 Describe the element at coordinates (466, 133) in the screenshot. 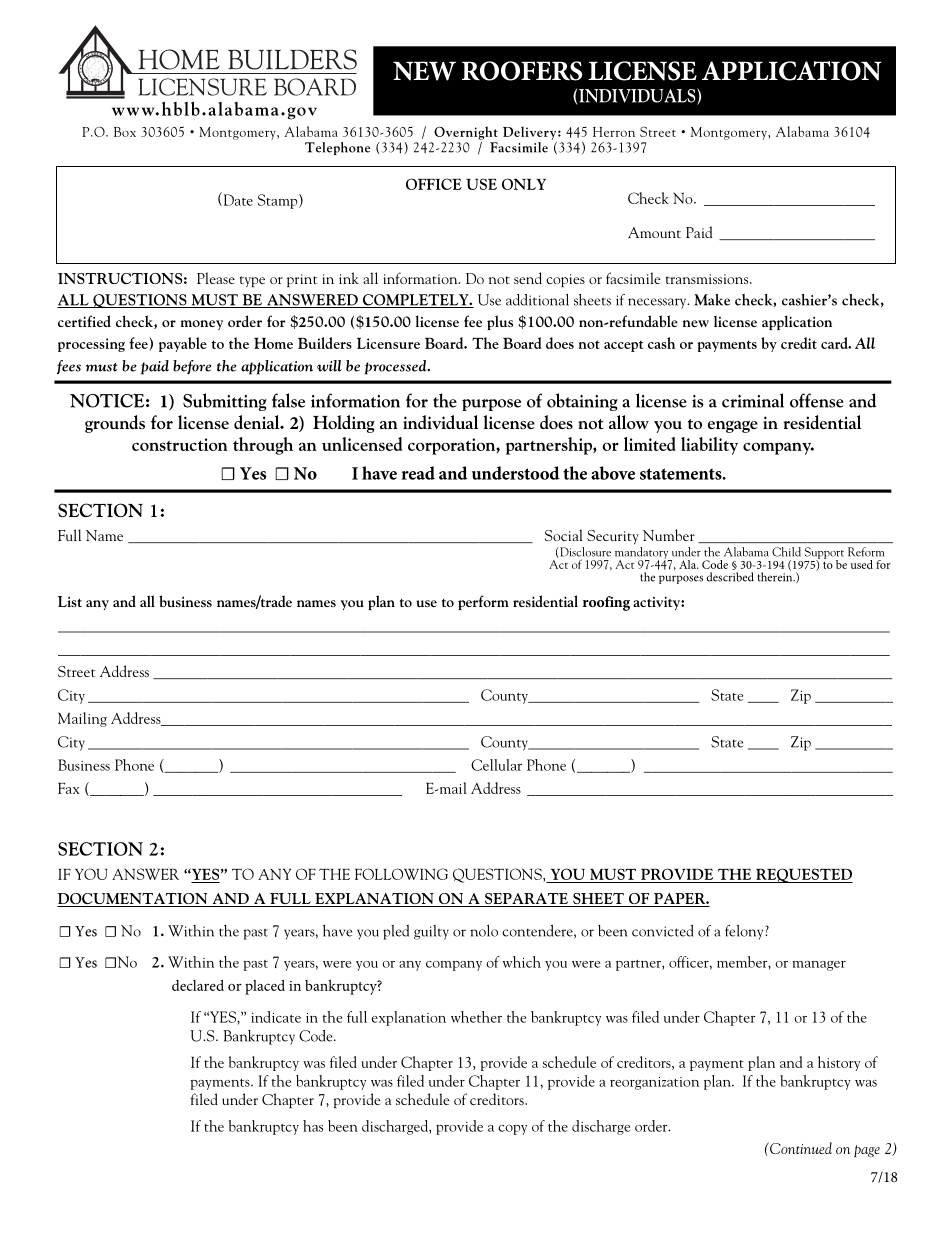

I see `Overnight` at that location.
